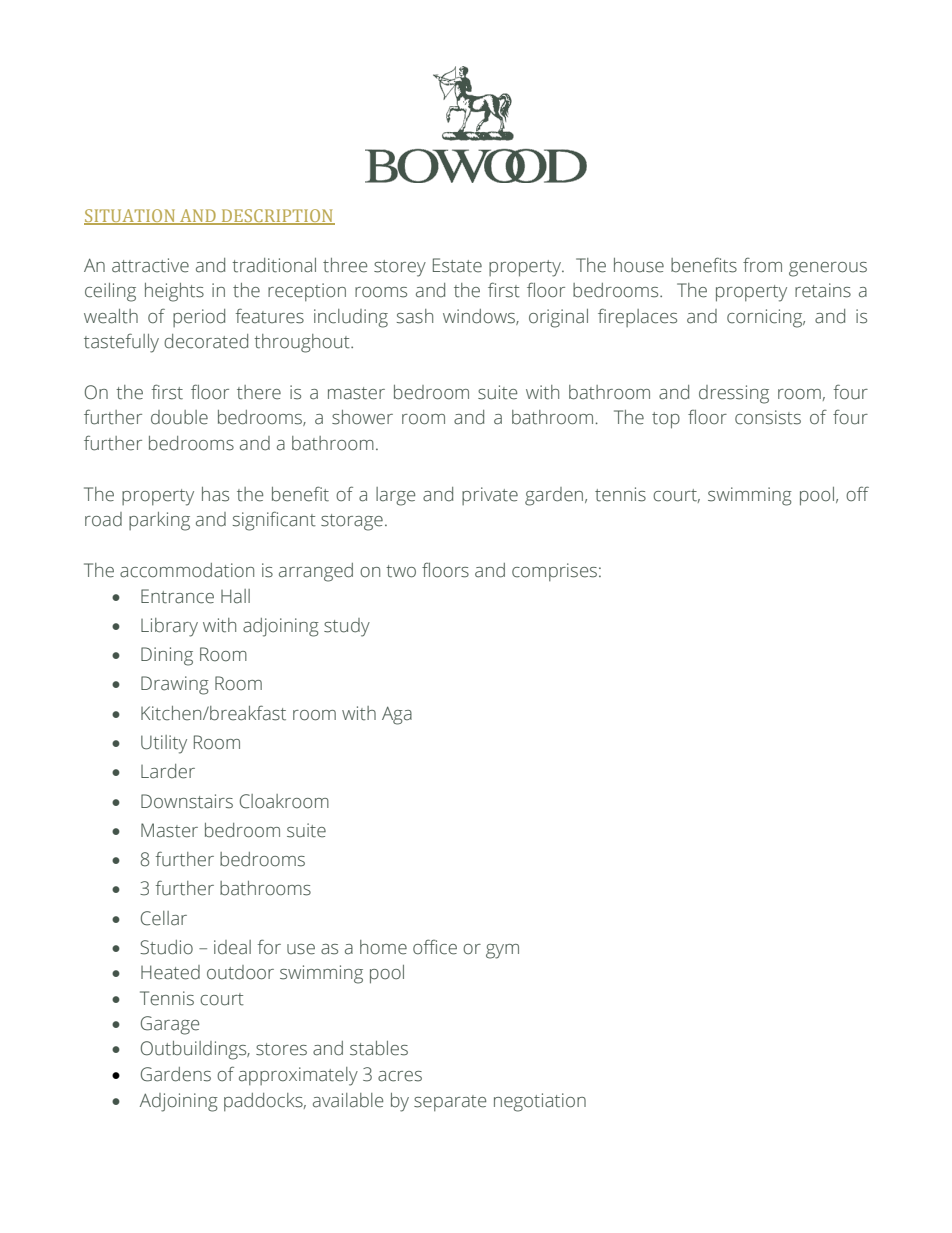  I want to click on Garage, so click(170, 1025).
